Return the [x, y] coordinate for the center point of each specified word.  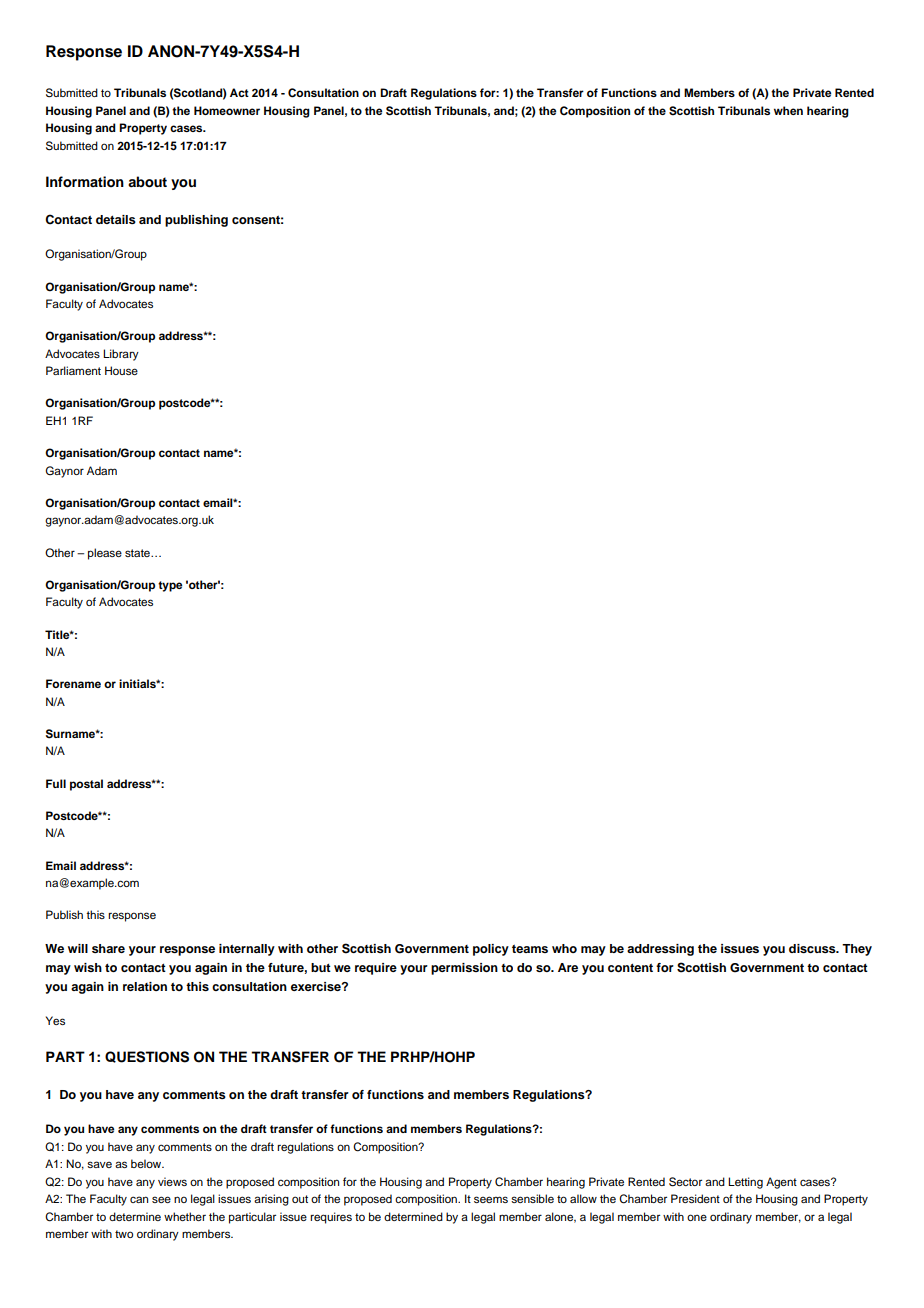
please [105, 554]
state [138, 553]
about [147, 182]
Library [121, 355]
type [170, 586]
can [139, 1199]
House [121, 370]
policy [491, 950]
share [108, 948]
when [788, 110]
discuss [813, 948]
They [857, 950]
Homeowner [227, 110]
